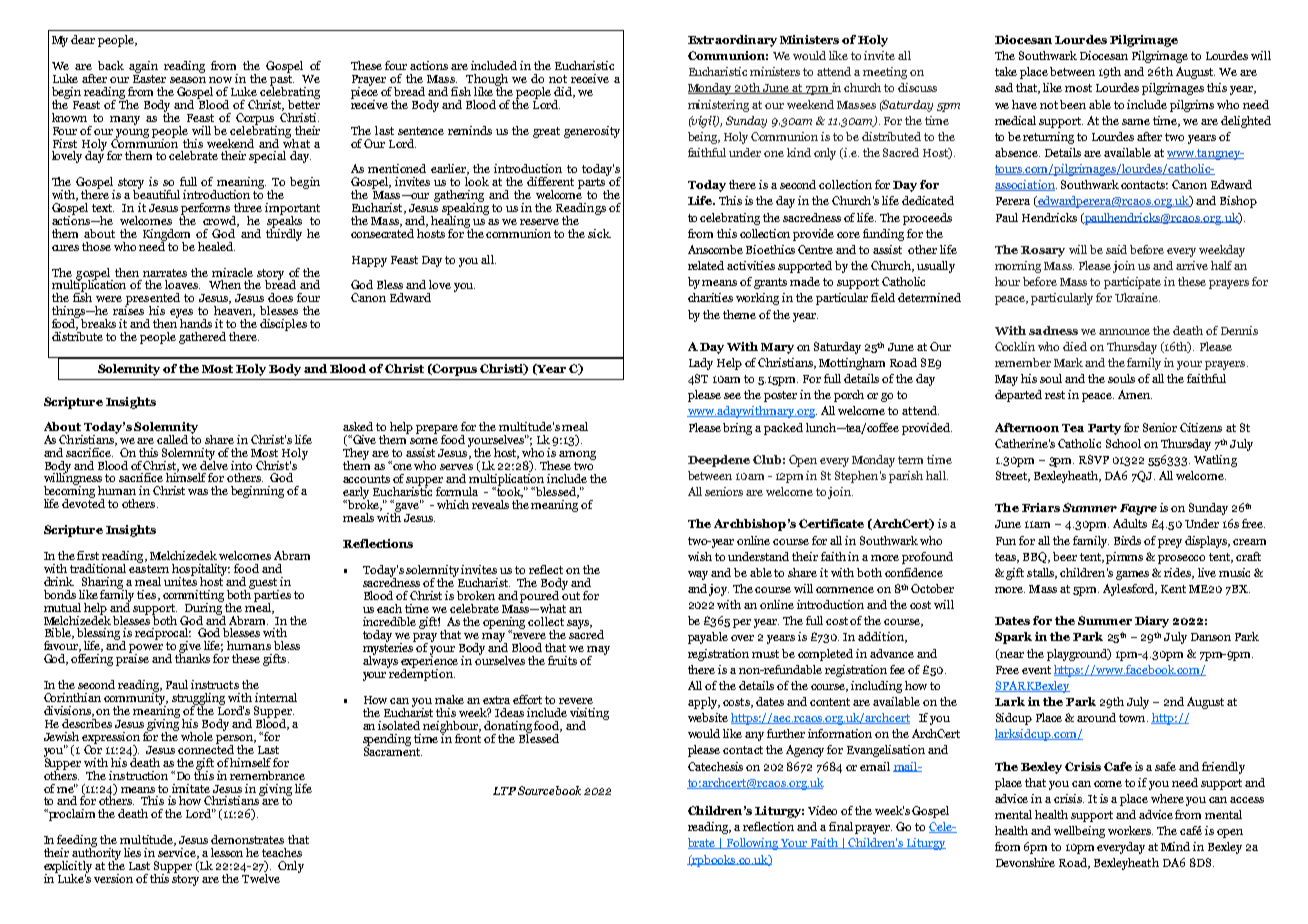  What do you see at coordinates (701, 364) in the screenshot?
I see `Lady` at bounding box center [701, 364].
